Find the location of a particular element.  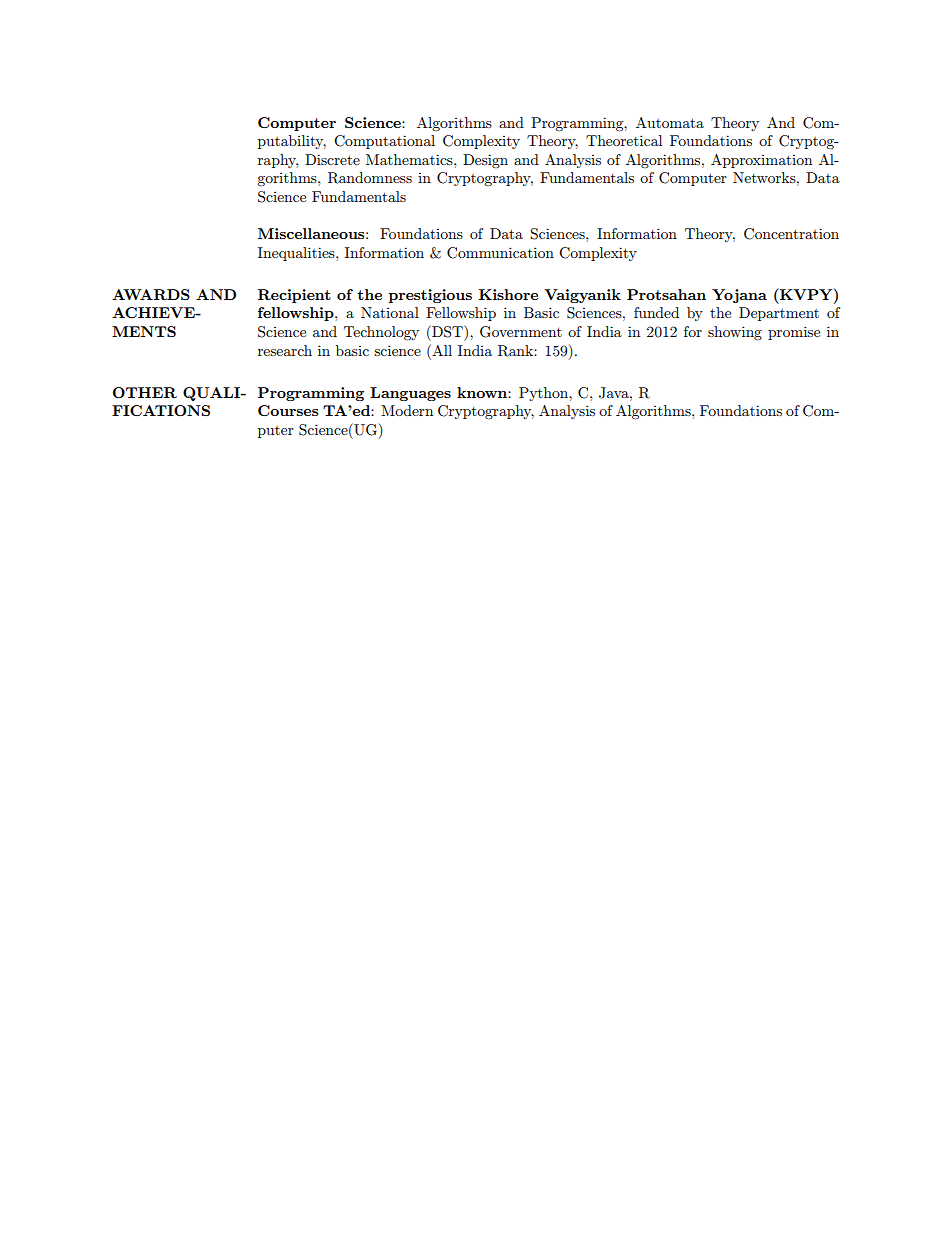

prestigious is located at coordinates (430, 296).
